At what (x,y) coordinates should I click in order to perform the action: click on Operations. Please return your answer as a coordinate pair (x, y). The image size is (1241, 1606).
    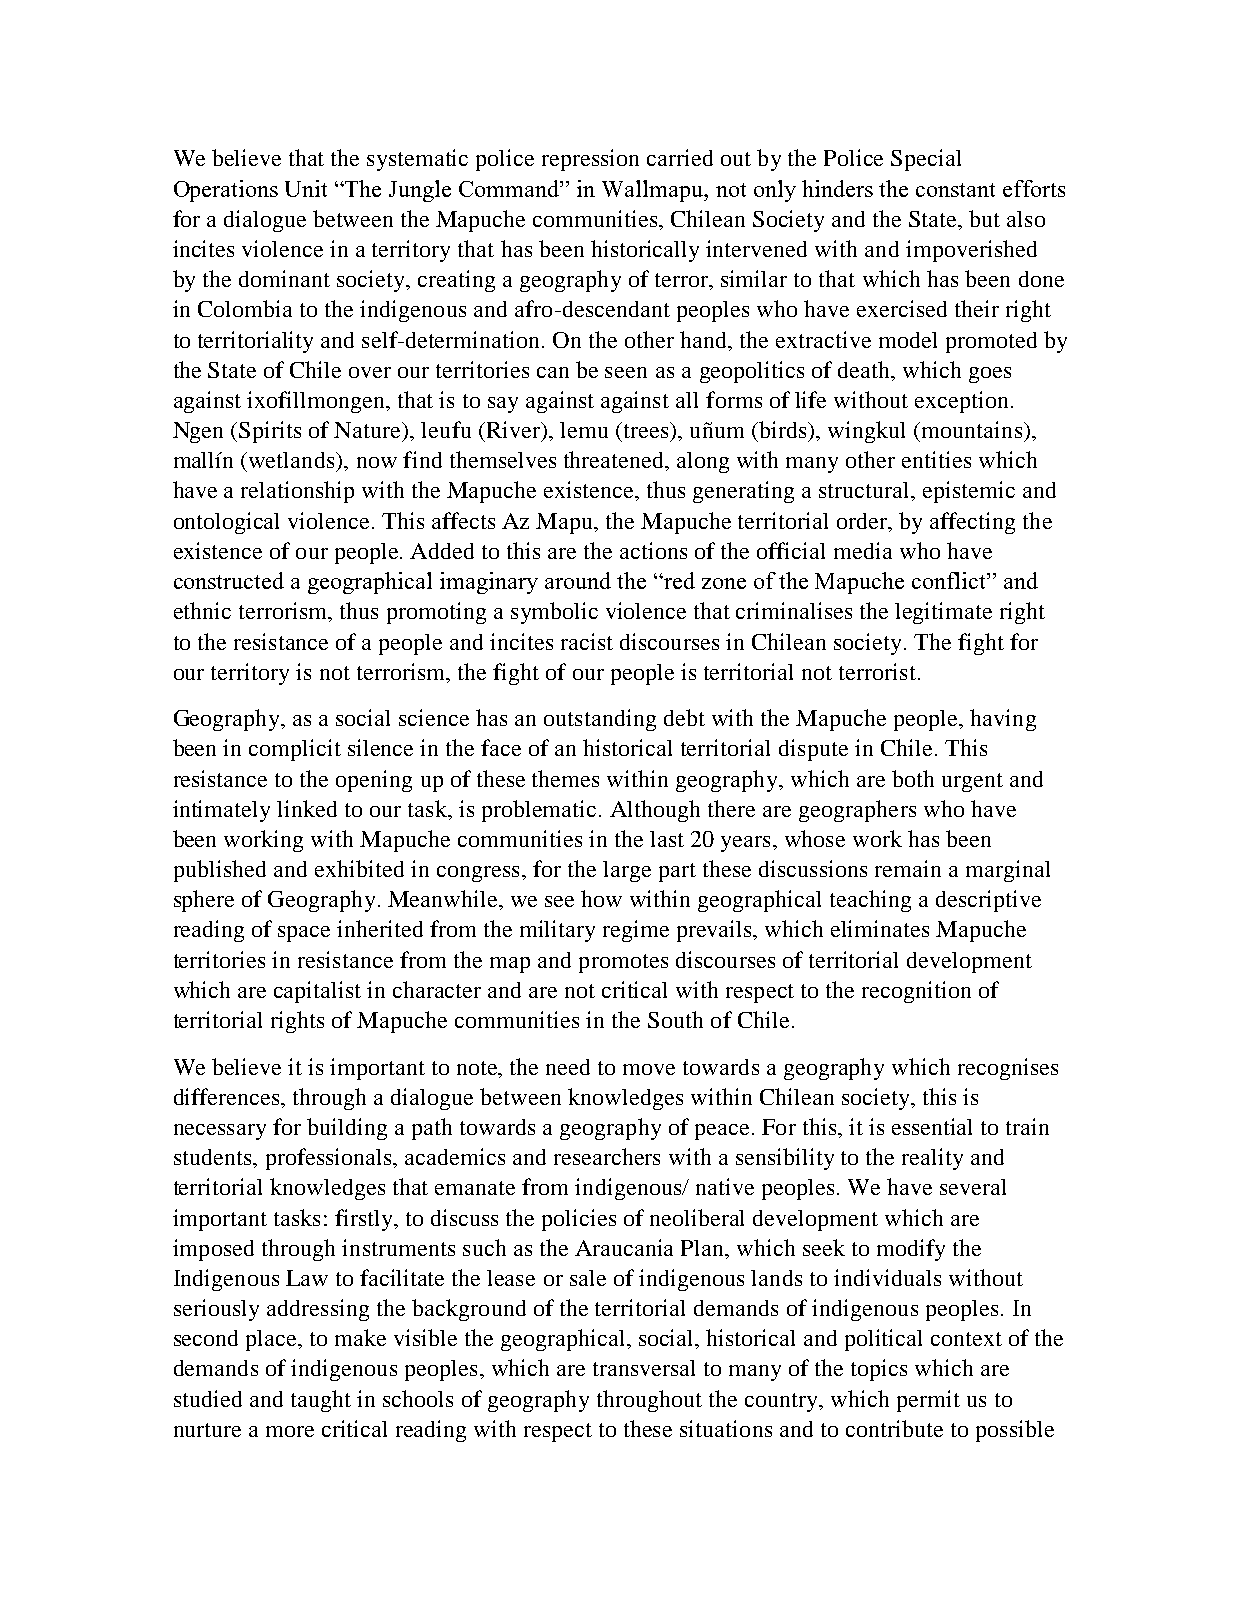
    Looking at the image, I should click on (226, 191).
